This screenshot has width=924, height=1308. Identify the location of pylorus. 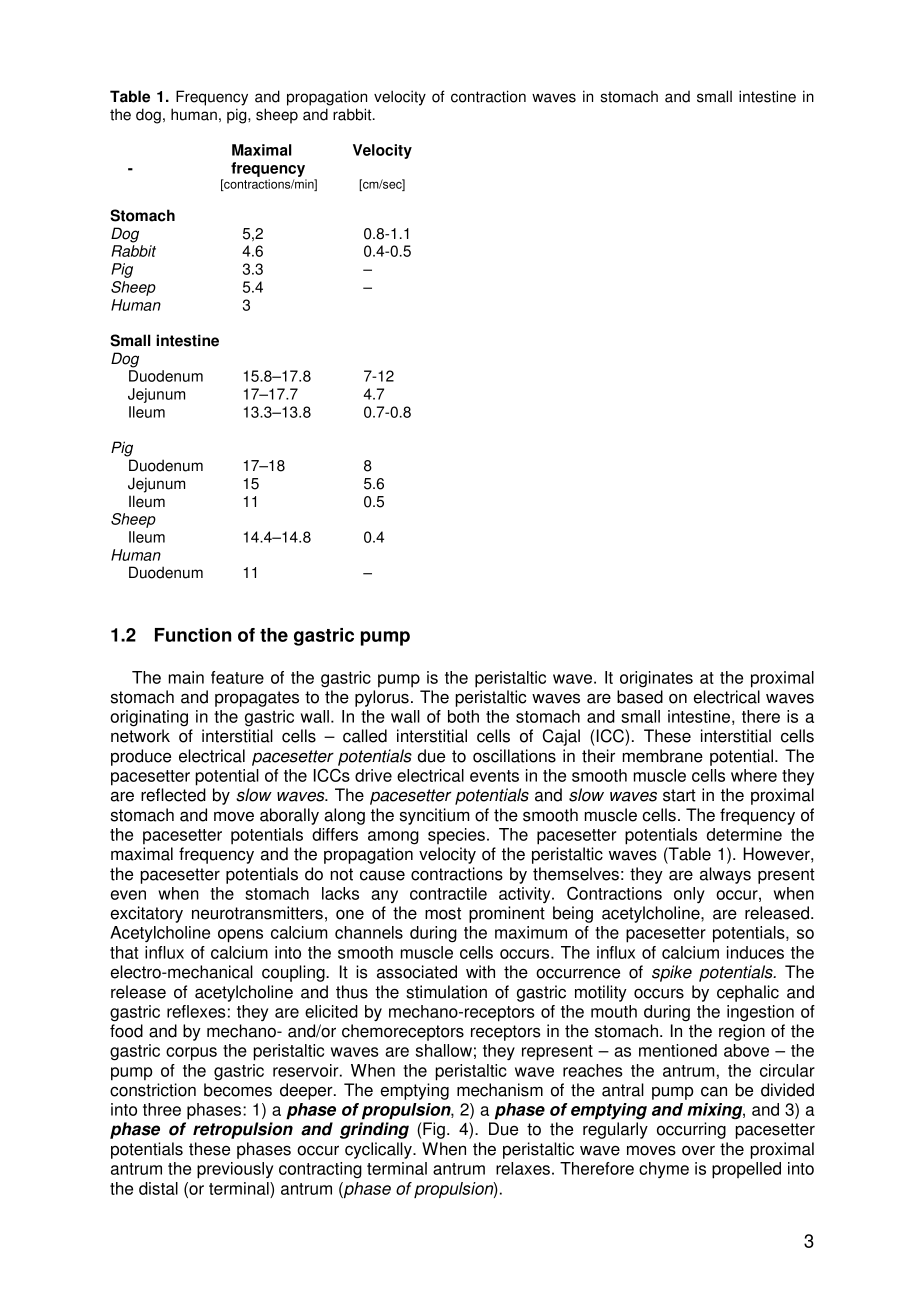
(382, 698).
